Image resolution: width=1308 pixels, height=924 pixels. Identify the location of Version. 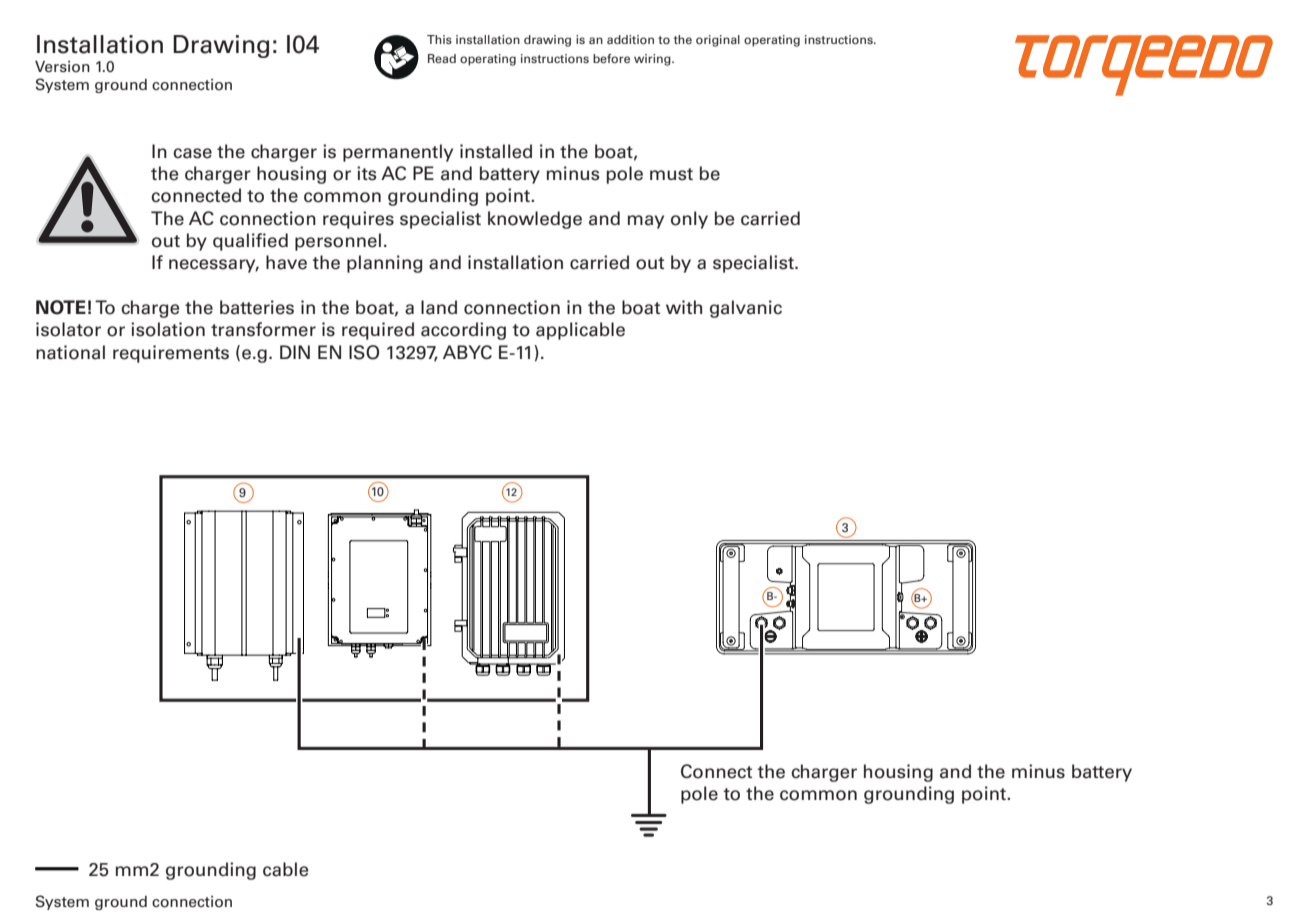
(62, 67).
